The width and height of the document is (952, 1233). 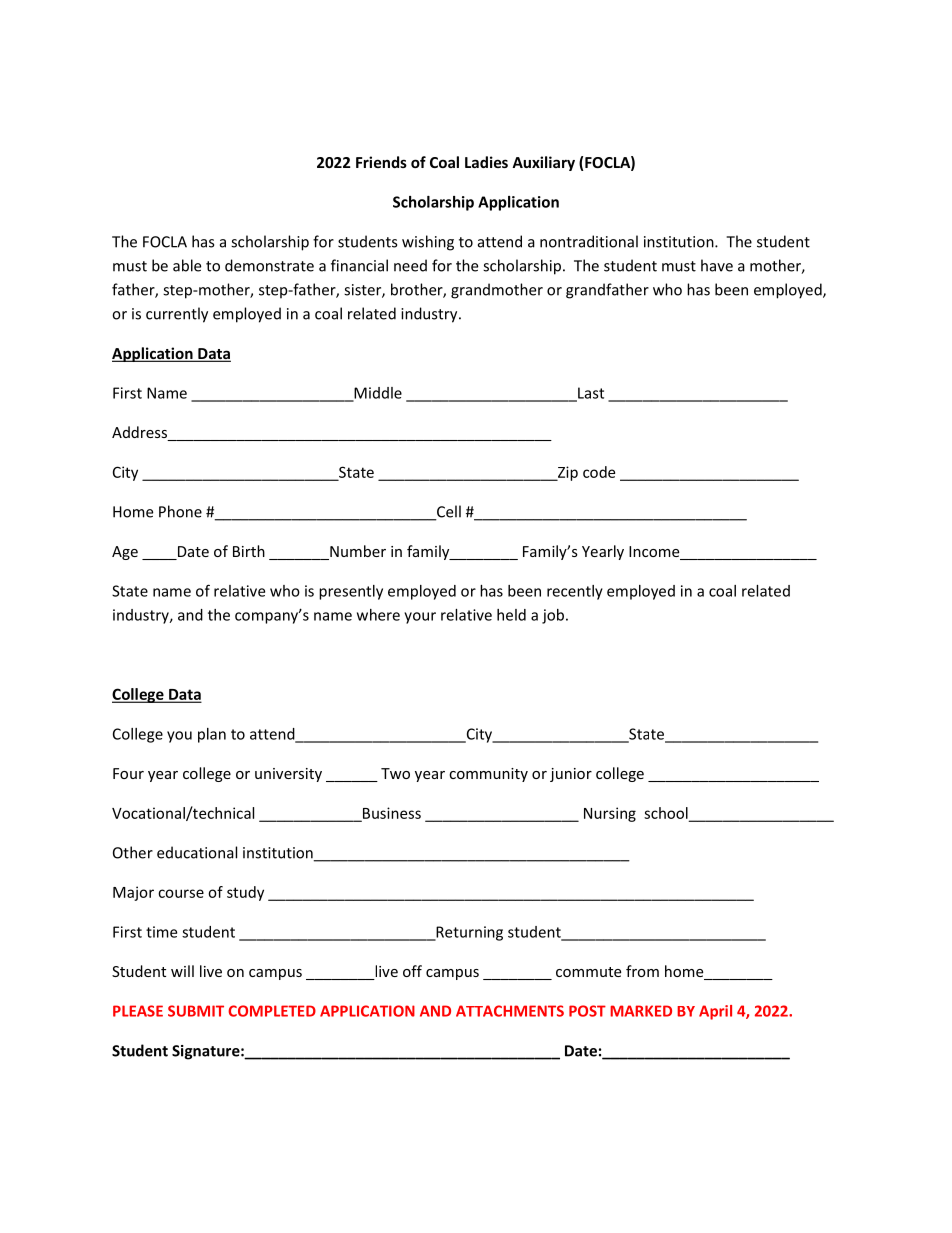 What do you see at coordinates (575, 592) in the document?
I see `recently` at bounding box center [575, 592].
